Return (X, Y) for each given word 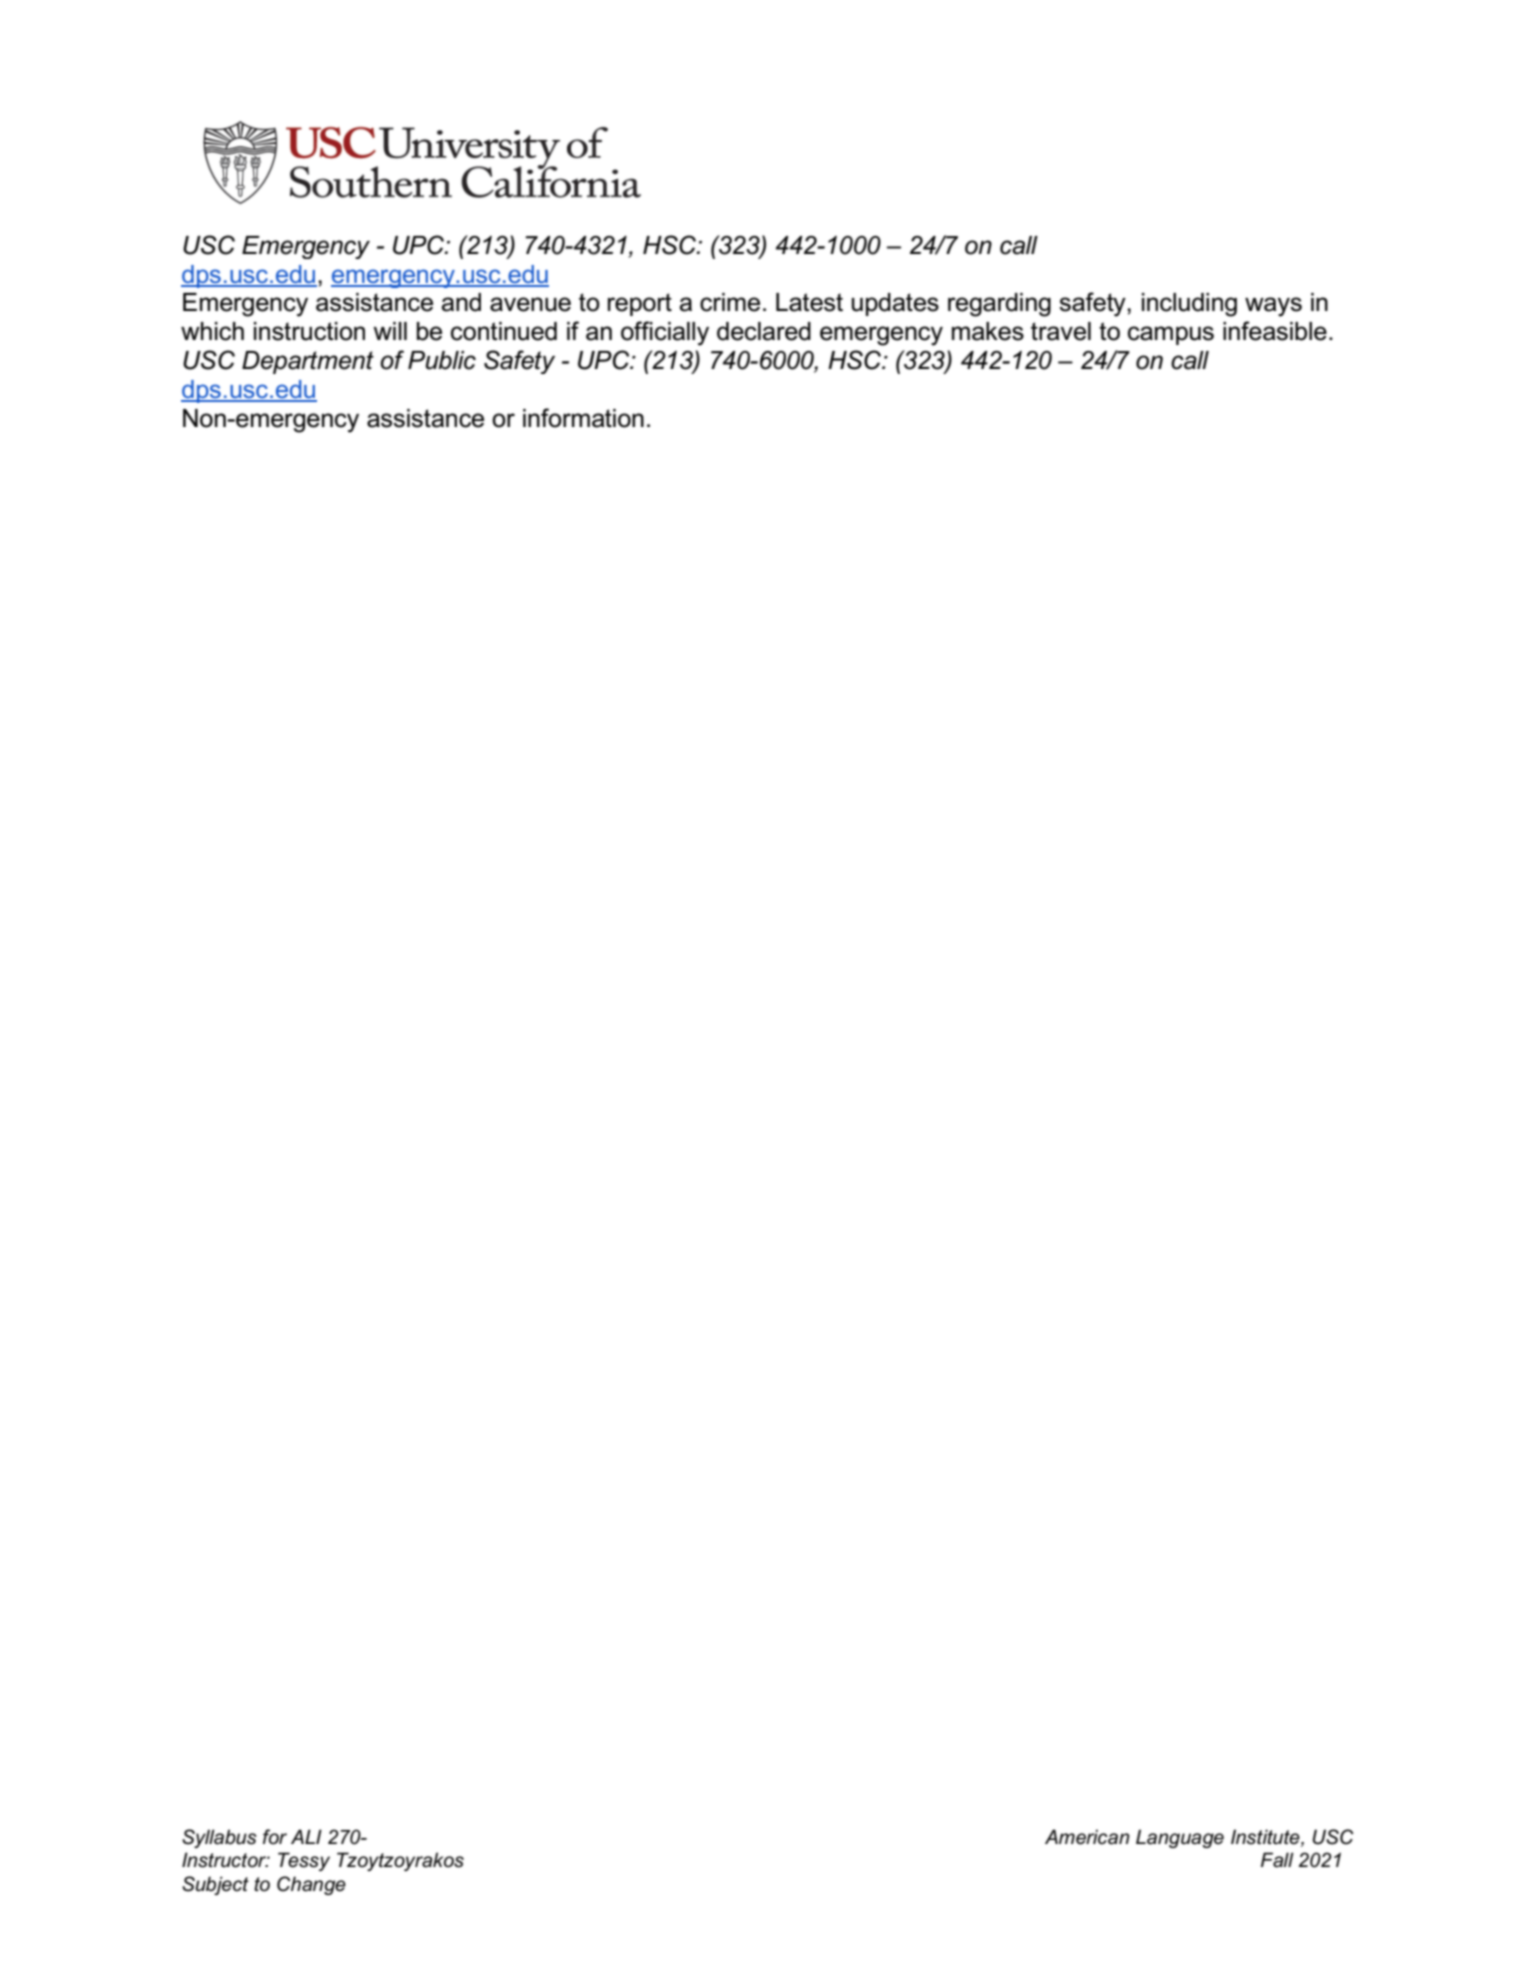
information (583, 418)
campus (1171, 335)
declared (764, 331)
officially (665, 333)
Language (1180, 1838)
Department (308, 362)
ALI (306, 1836)
